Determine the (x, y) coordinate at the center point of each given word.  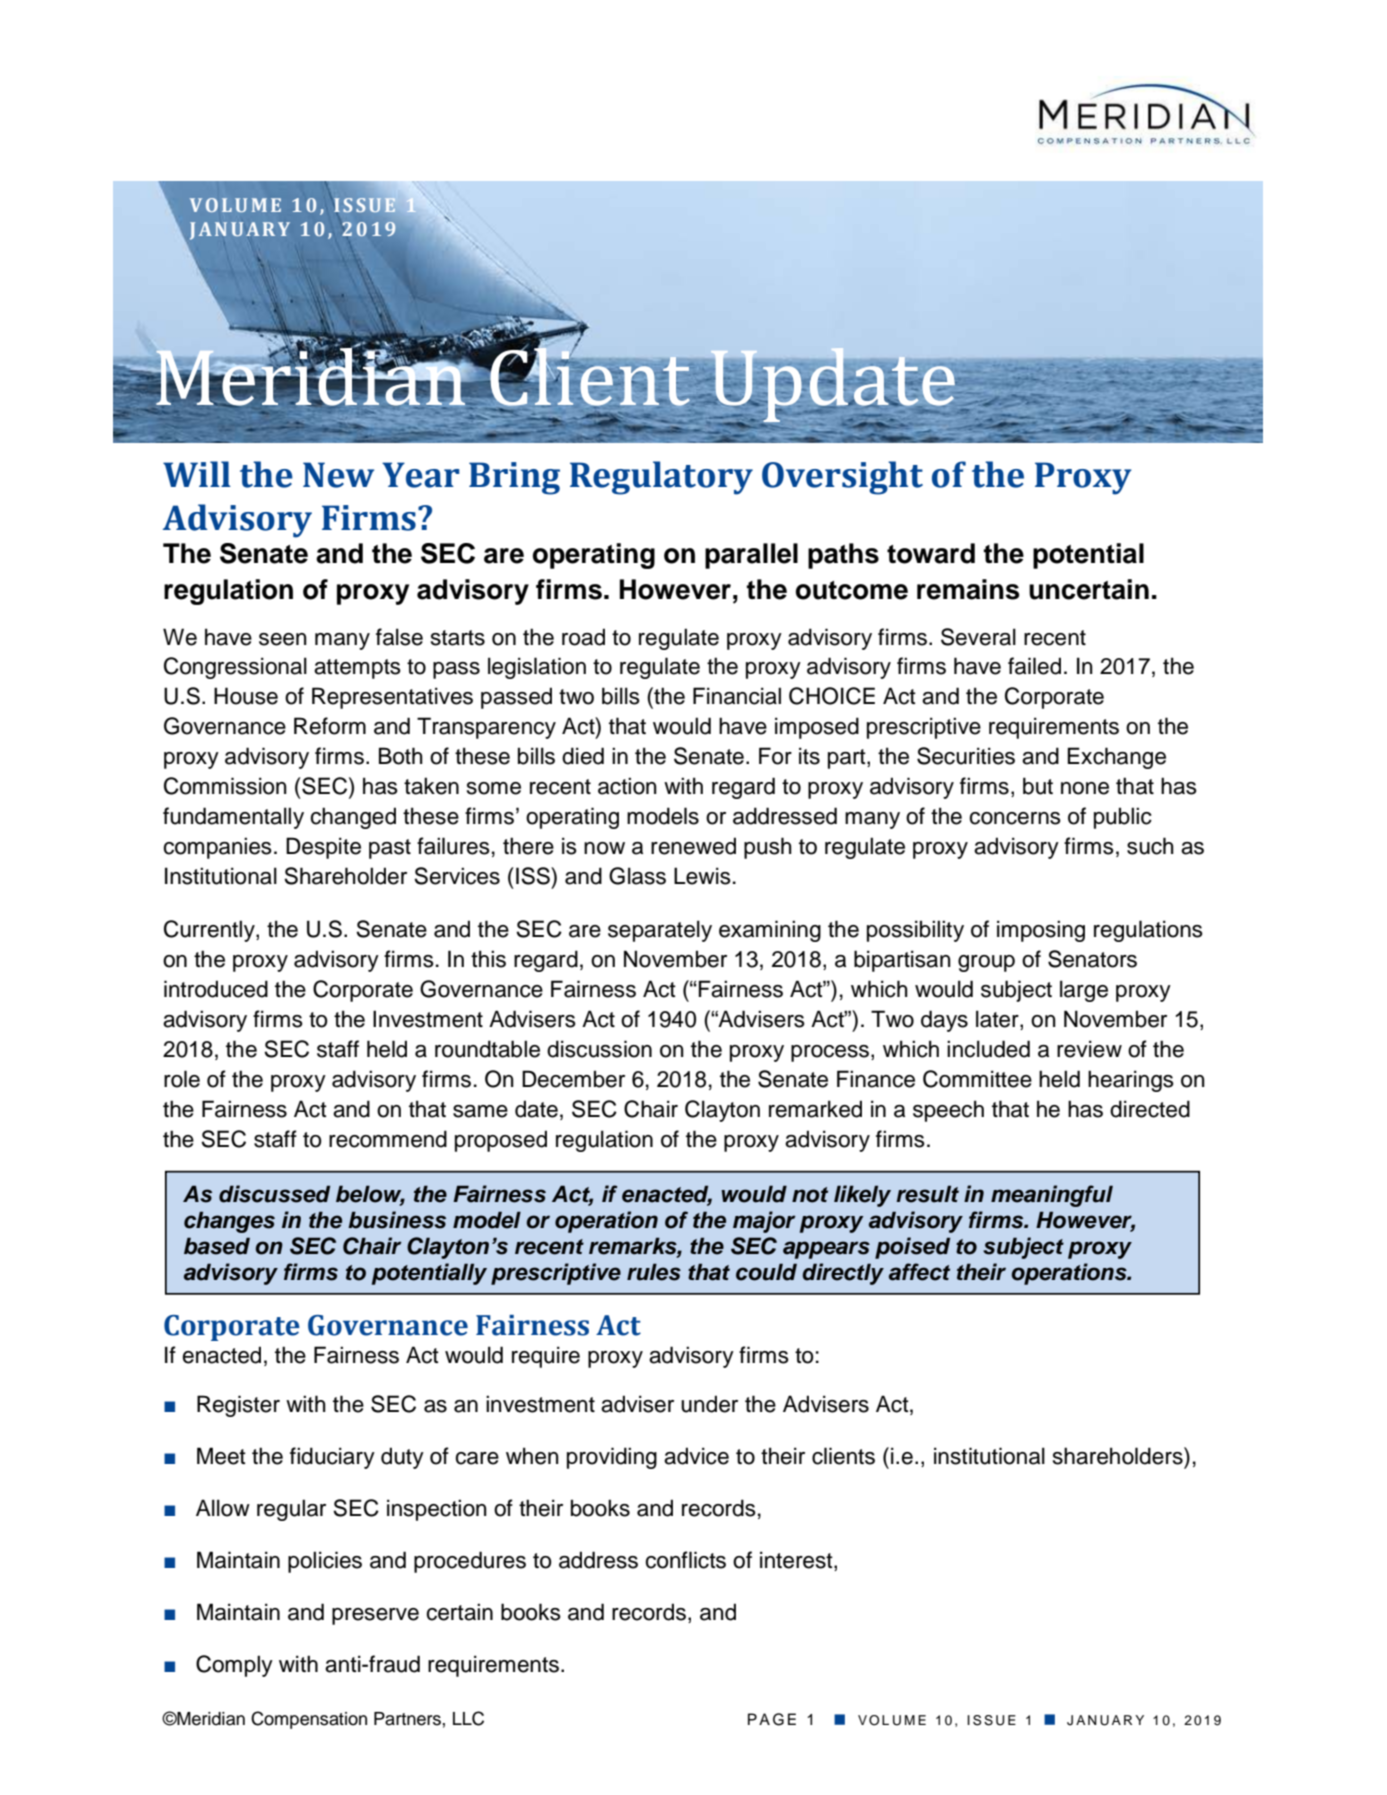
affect (919, 1272)
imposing (1041, 931)
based (217, 1246)
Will (197, 474)
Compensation (309, 1720)
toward (931, 553)
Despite (323, 848)
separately (660, 931)
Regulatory (661, 478)
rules (654, 1272)
